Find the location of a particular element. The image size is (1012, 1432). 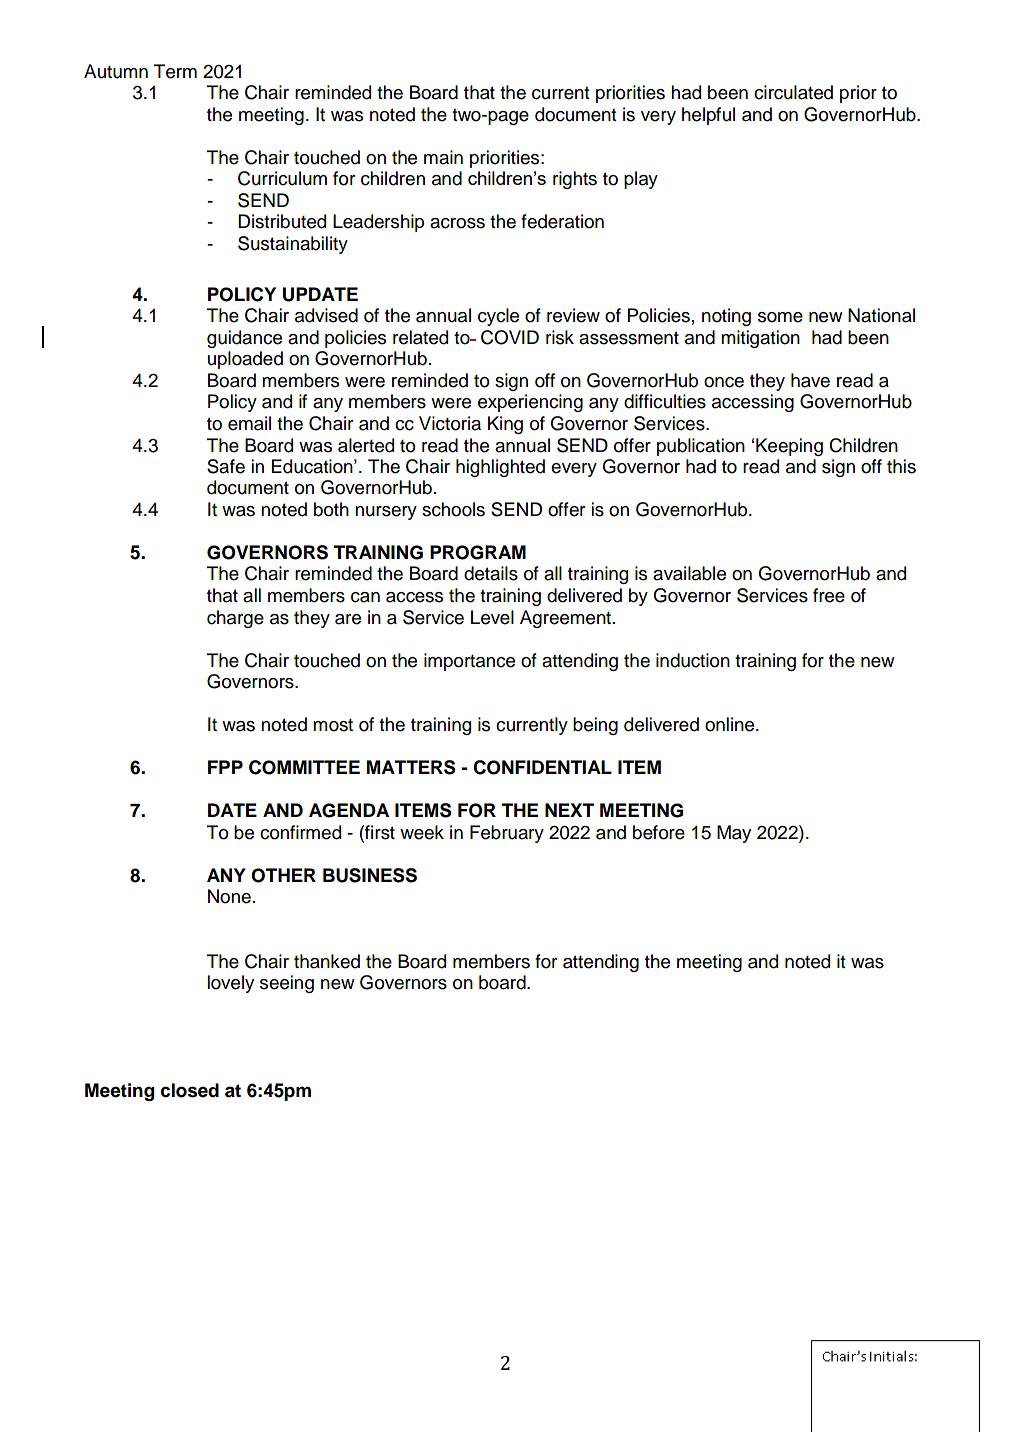

circulated is located at coordinates (793, 92).
